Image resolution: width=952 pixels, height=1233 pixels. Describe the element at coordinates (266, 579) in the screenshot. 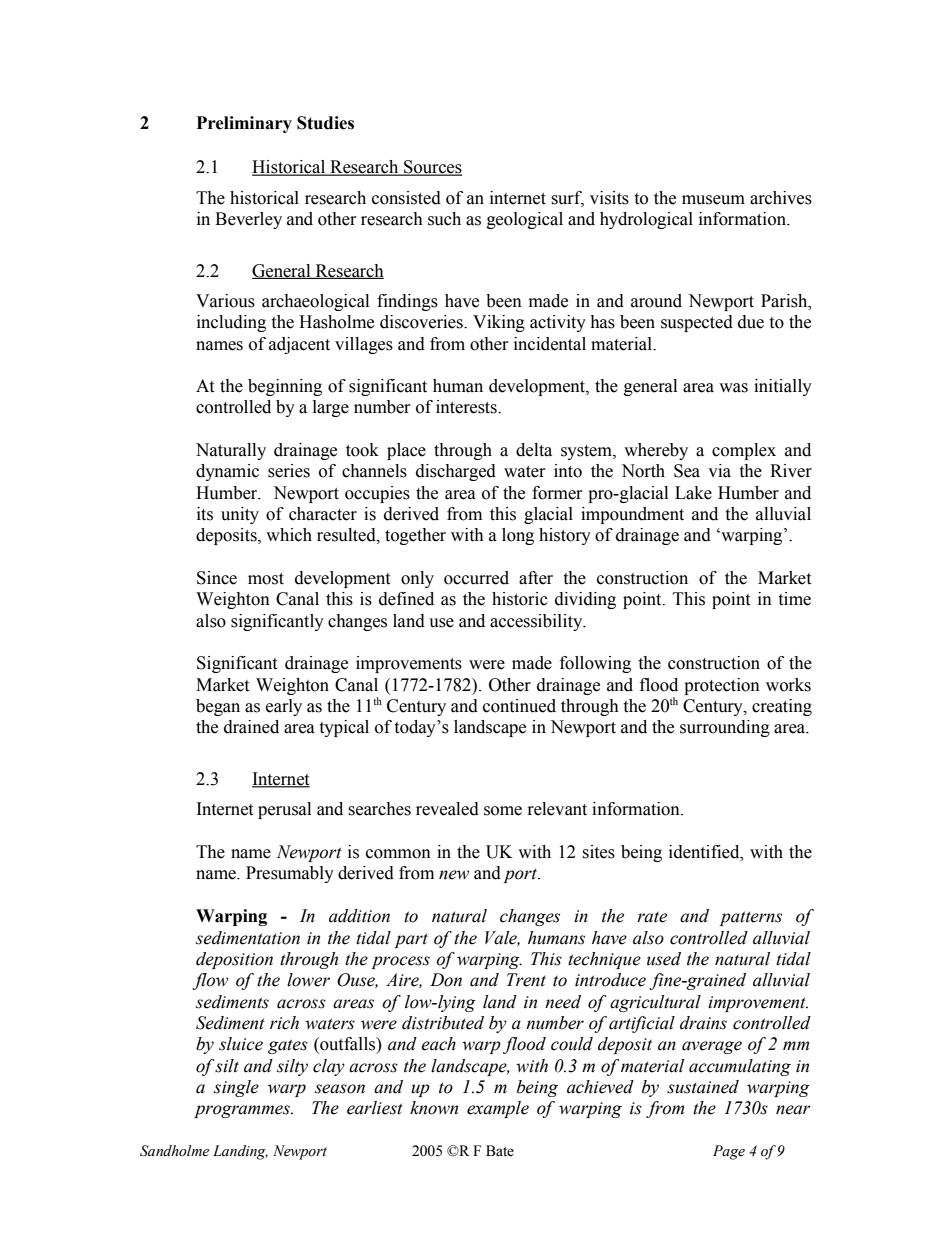

I see `most` at that location.
